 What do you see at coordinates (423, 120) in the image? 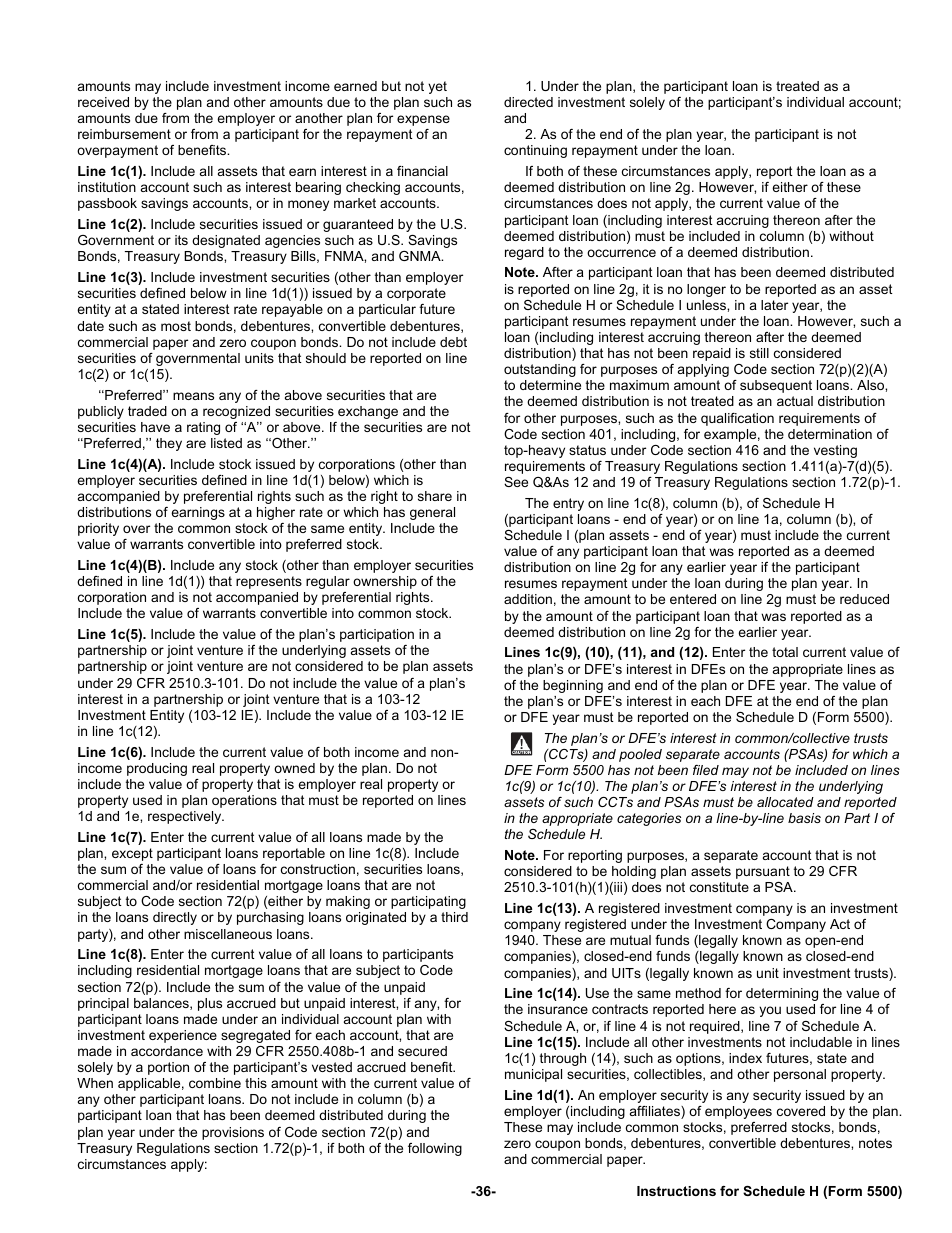
I see `expense` at bounding box center [423, 120].
